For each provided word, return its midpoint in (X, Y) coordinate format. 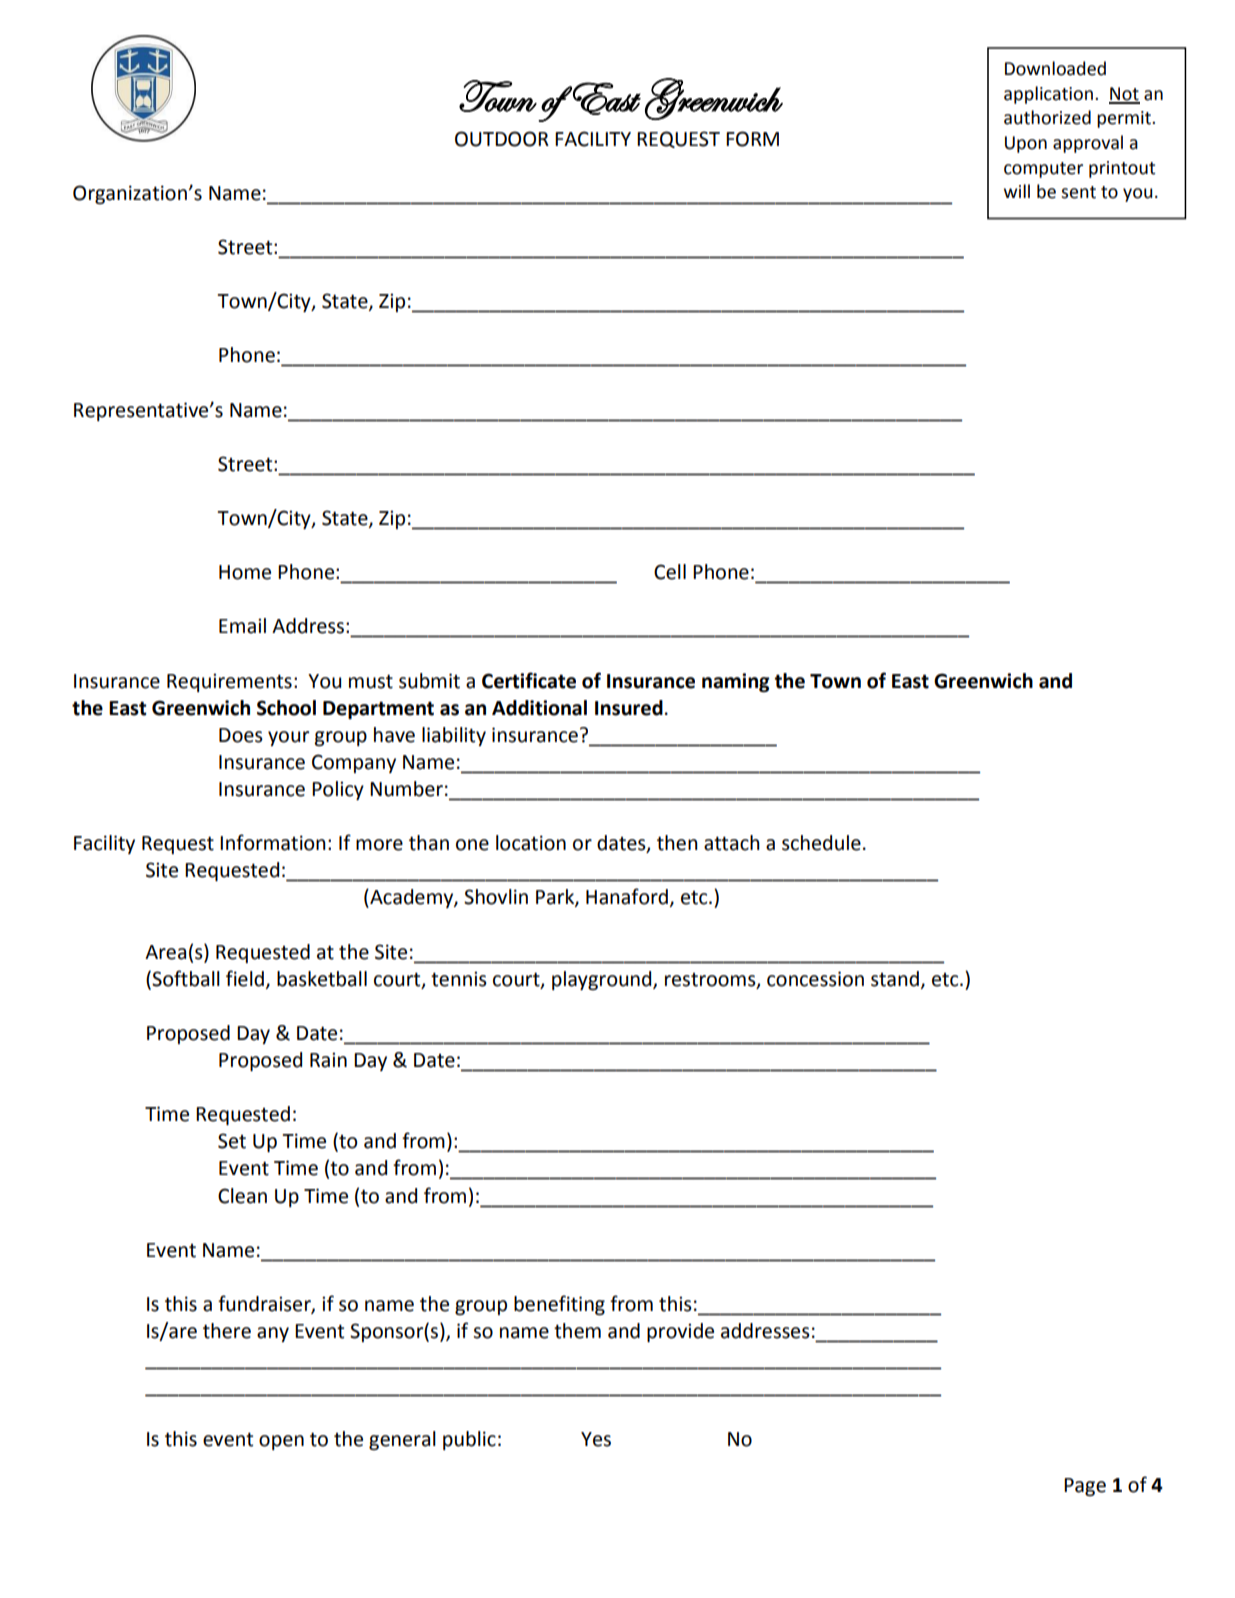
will (1017, 191)
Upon (1026, 144)
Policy (338, 790)
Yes (596, 1439)
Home (245, 572)
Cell (670, 572)
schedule (821, 843)
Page (1085, 1487)
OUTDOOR (502, 139)
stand (895, 979)
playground (603, 980)
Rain (328, 1060)
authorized (1047, 117)
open (281, 1442)
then (677, 843)
